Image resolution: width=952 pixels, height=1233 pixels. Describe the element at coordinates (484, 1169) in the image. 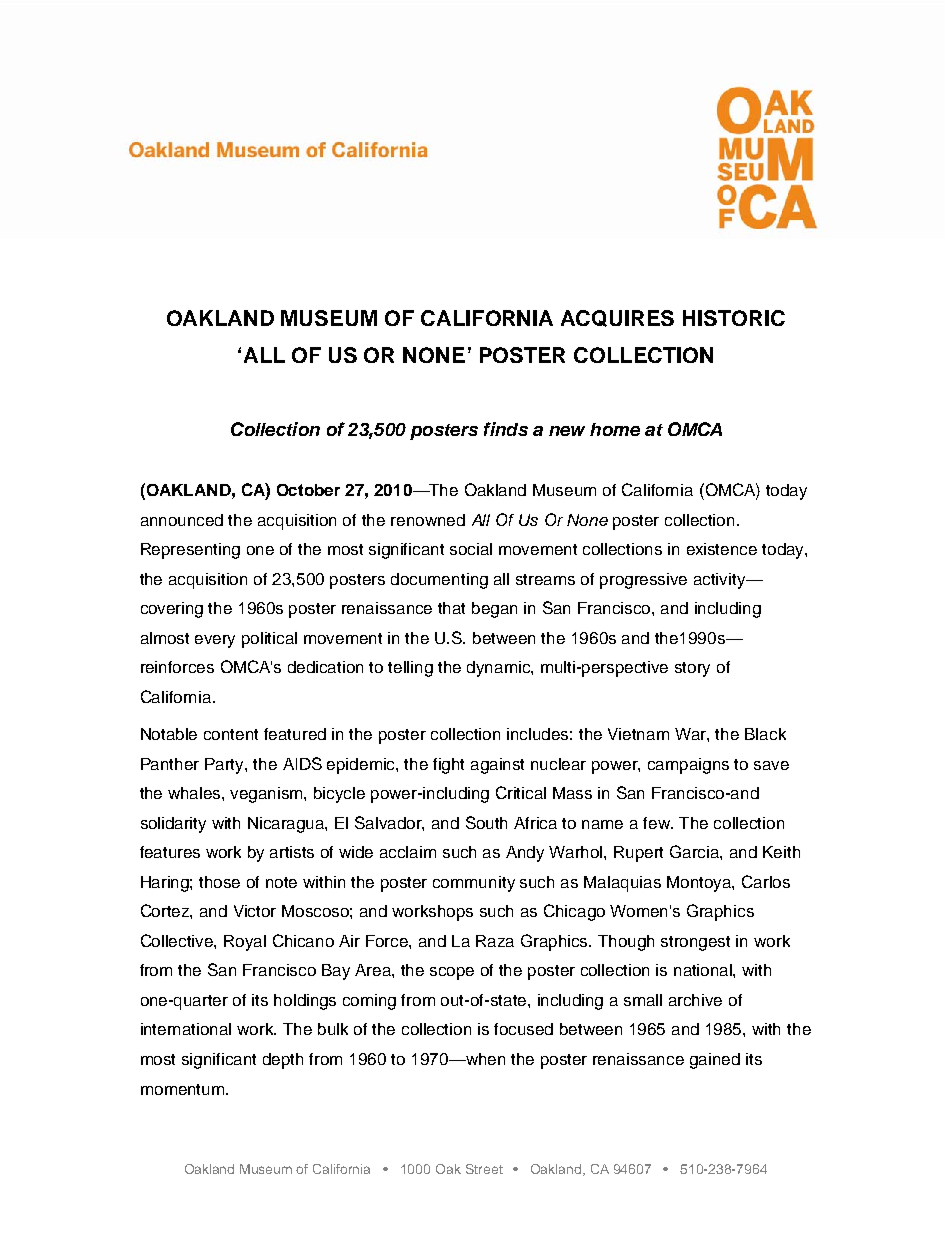

I see `Street` at that location.
